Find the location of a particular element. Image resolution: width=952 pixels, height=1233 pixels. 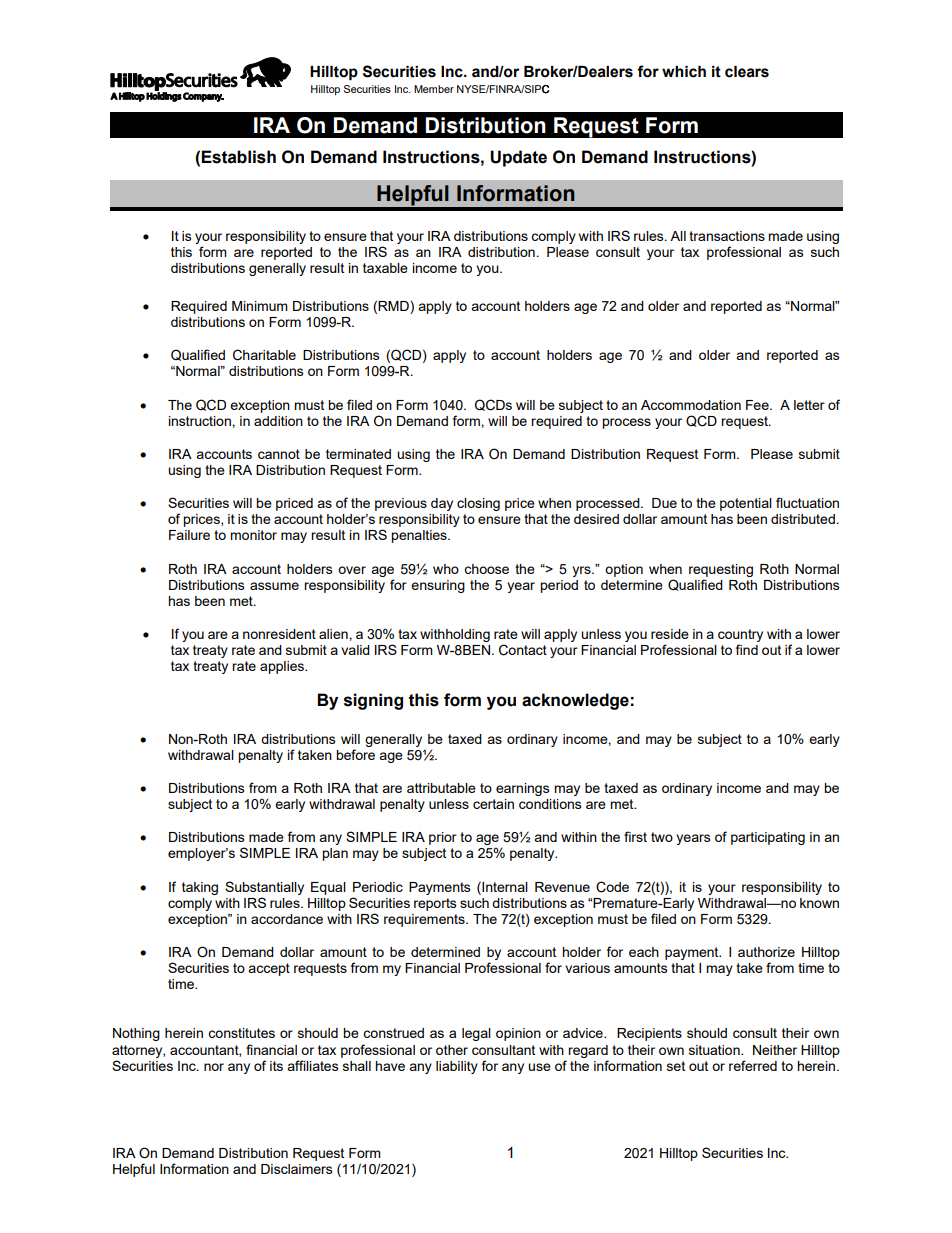

Internal is located at coordinates (504, 886).
